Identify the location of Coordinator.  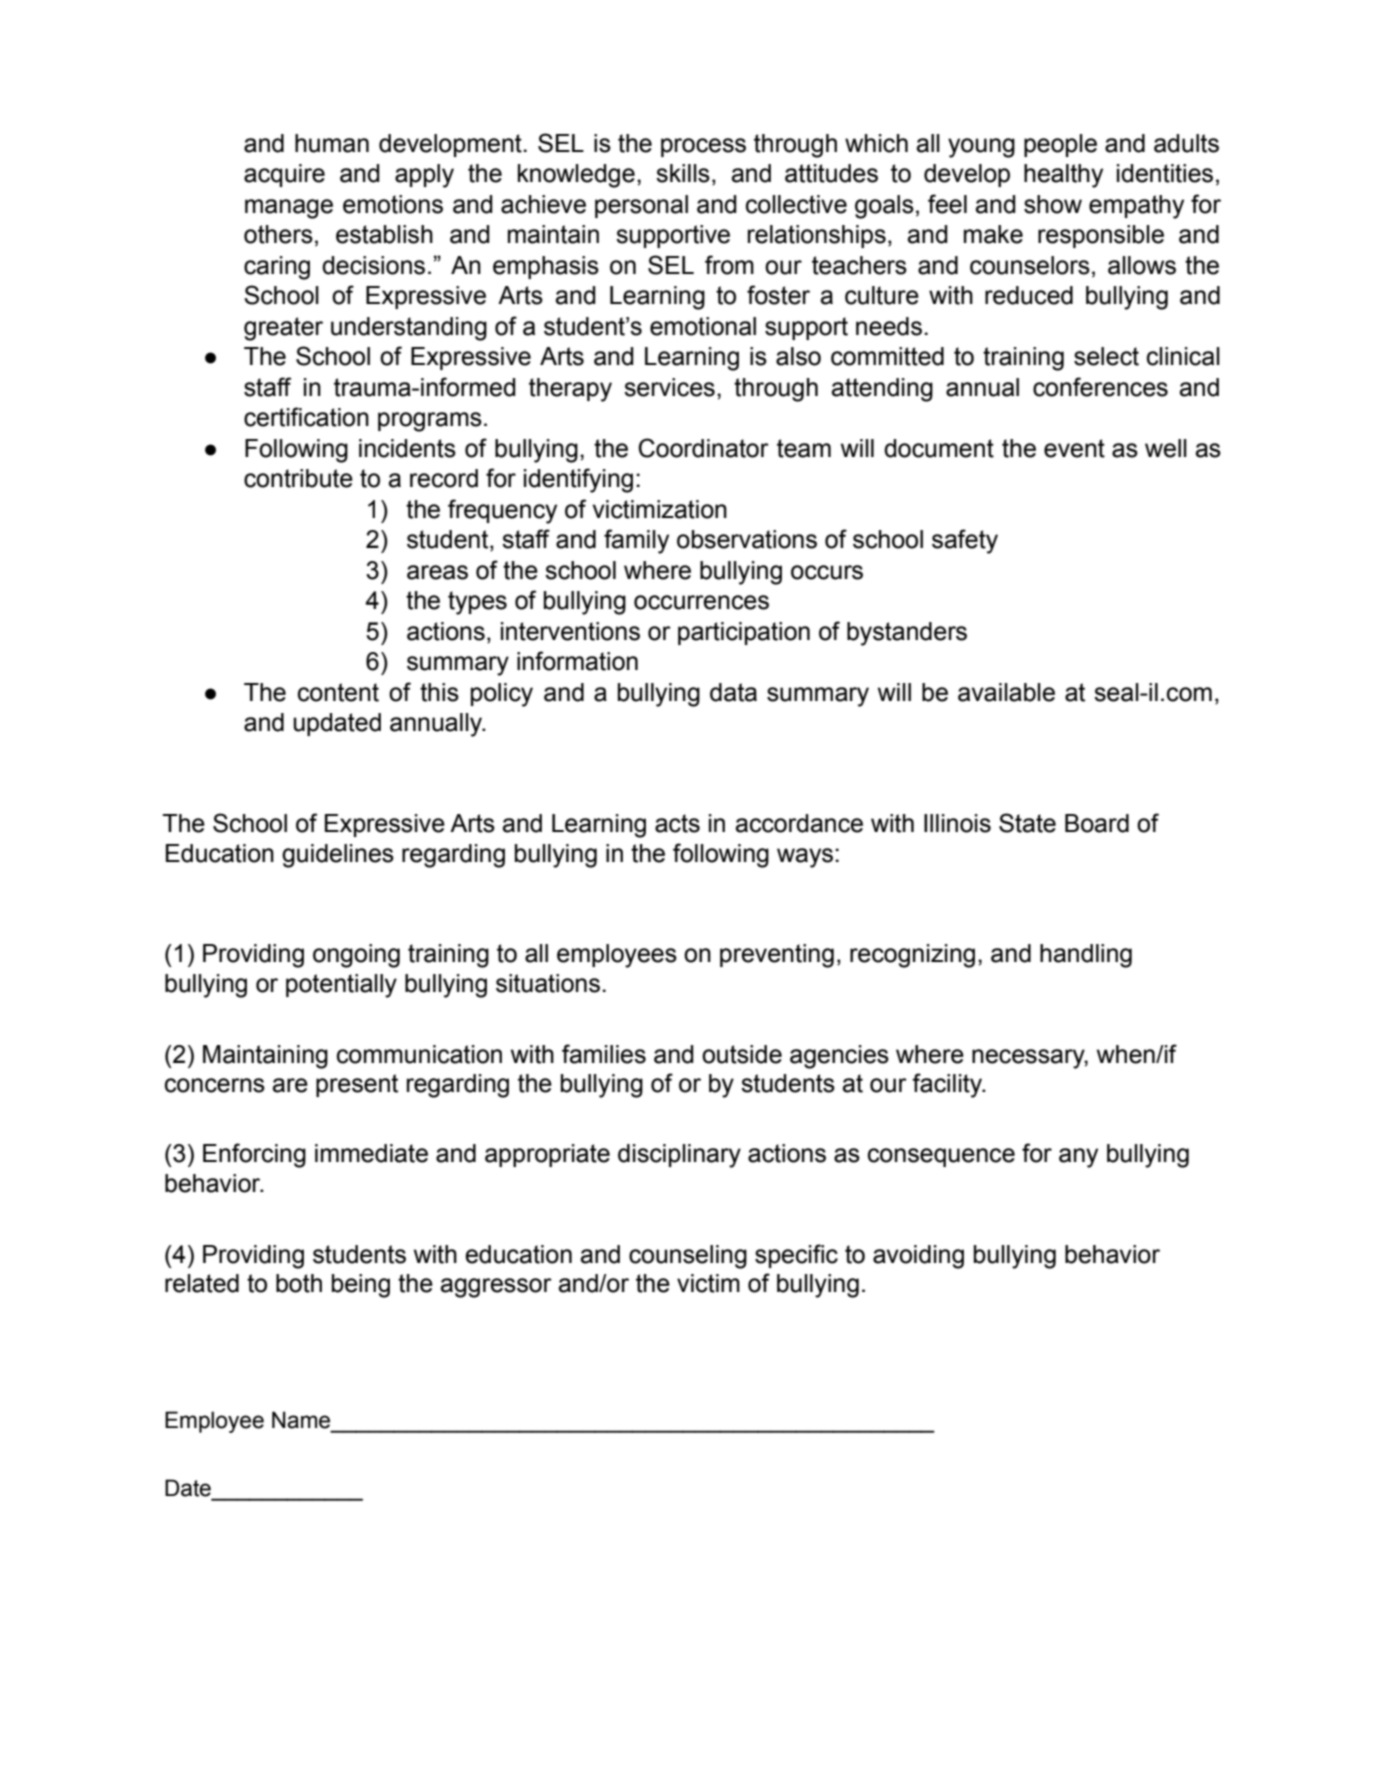
(704, 448).
